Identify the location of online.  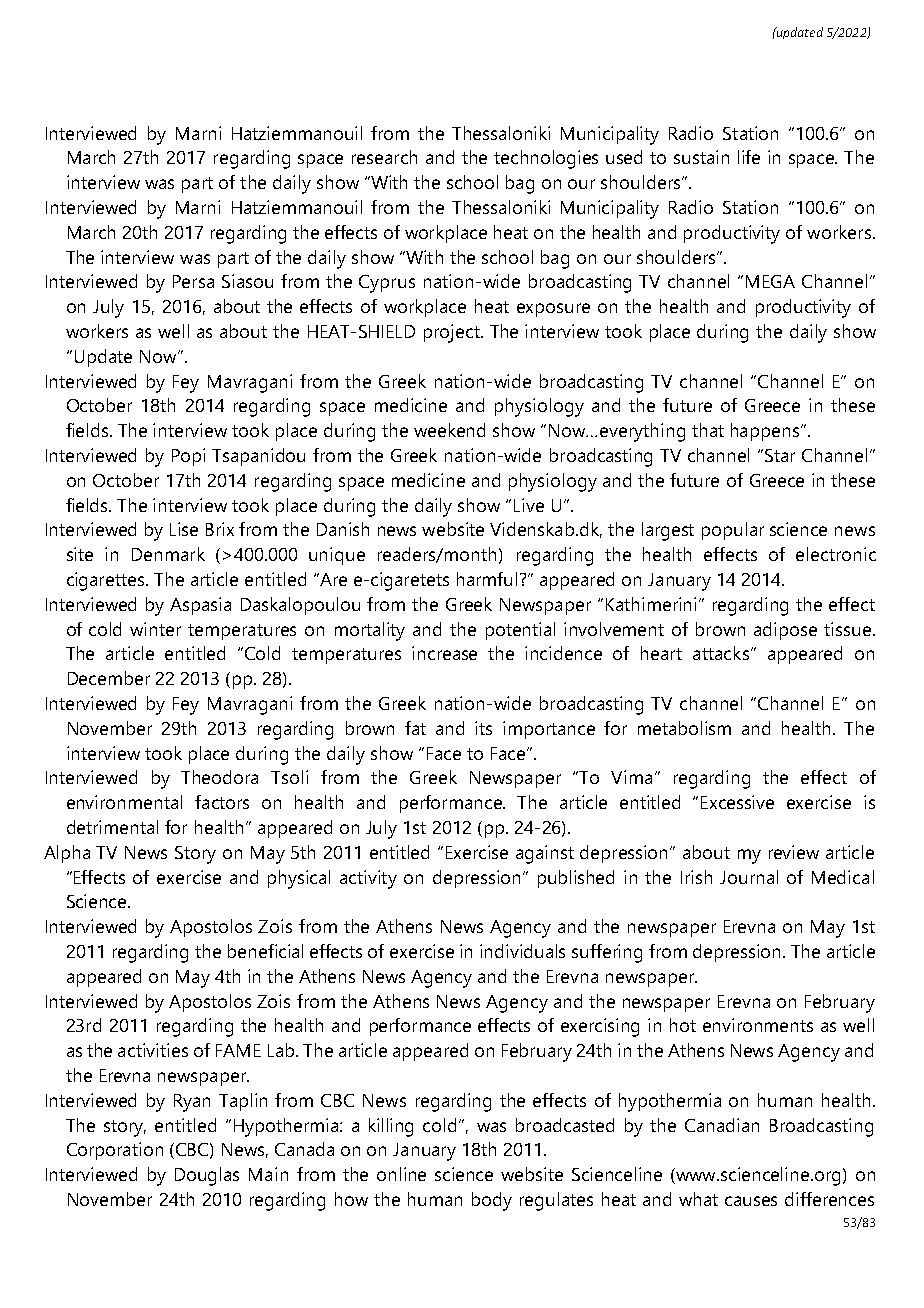
(401, 1174).
